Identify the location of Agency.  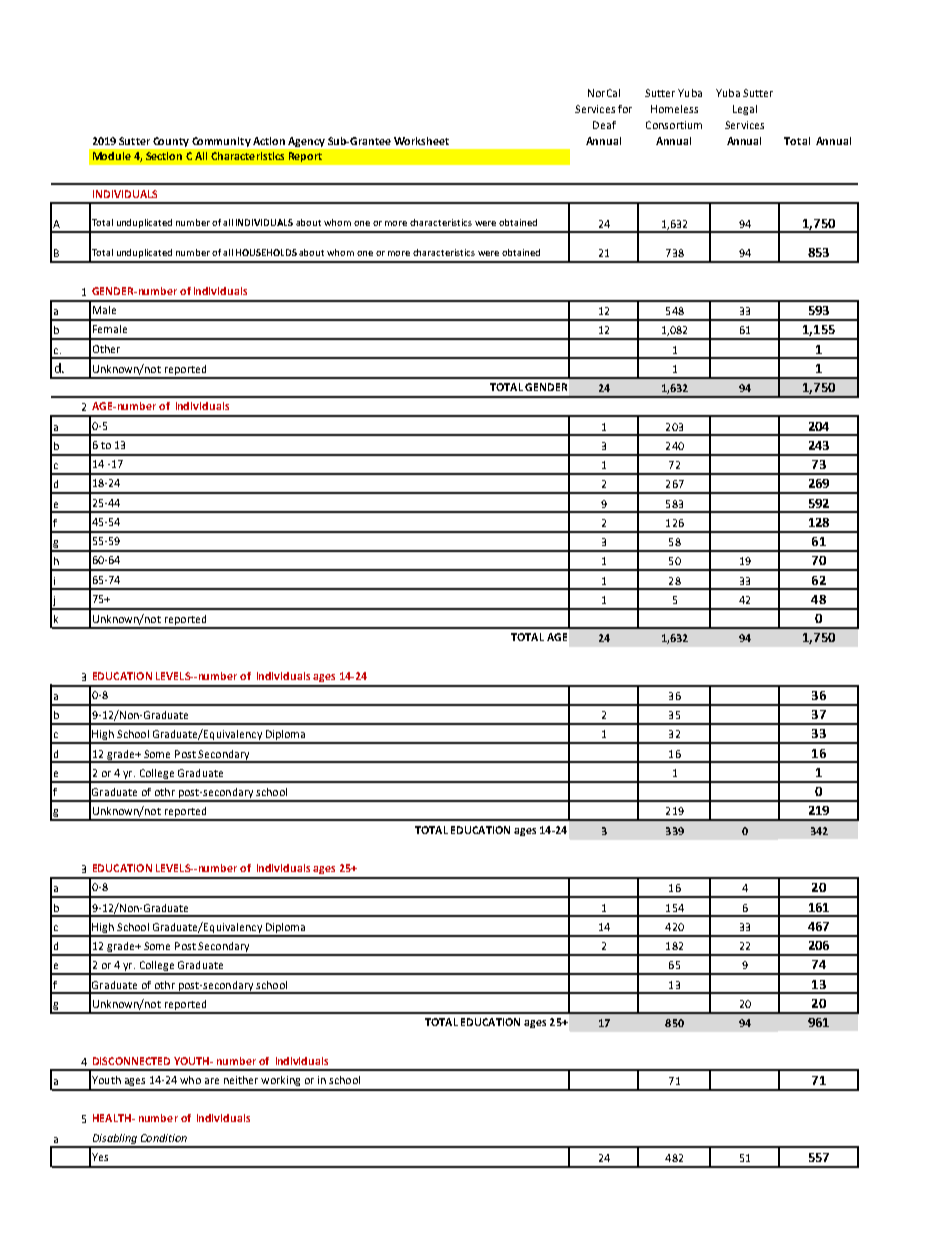
(306, 142).
